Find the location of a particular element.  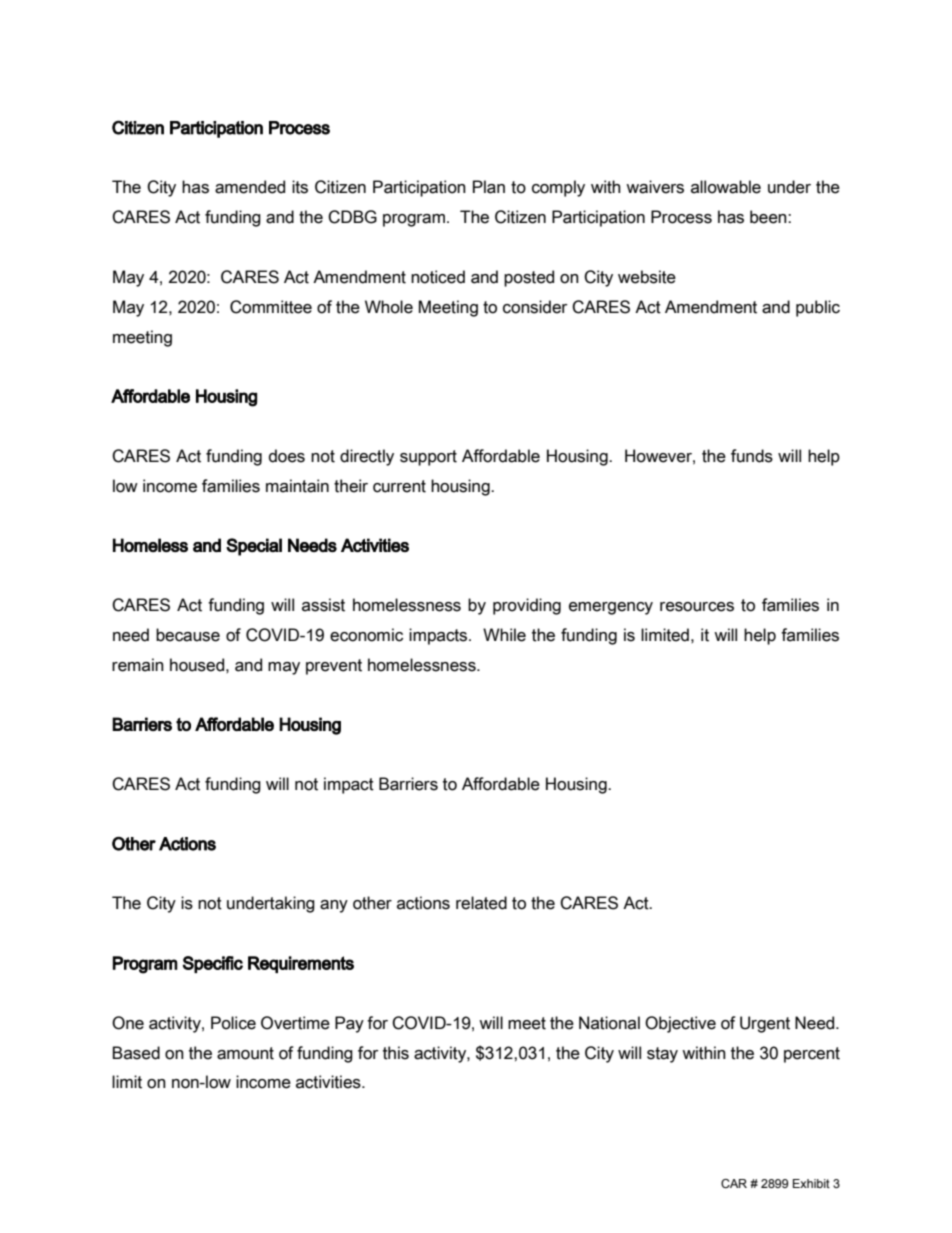

Plan is located at coordinates (489, 187).
